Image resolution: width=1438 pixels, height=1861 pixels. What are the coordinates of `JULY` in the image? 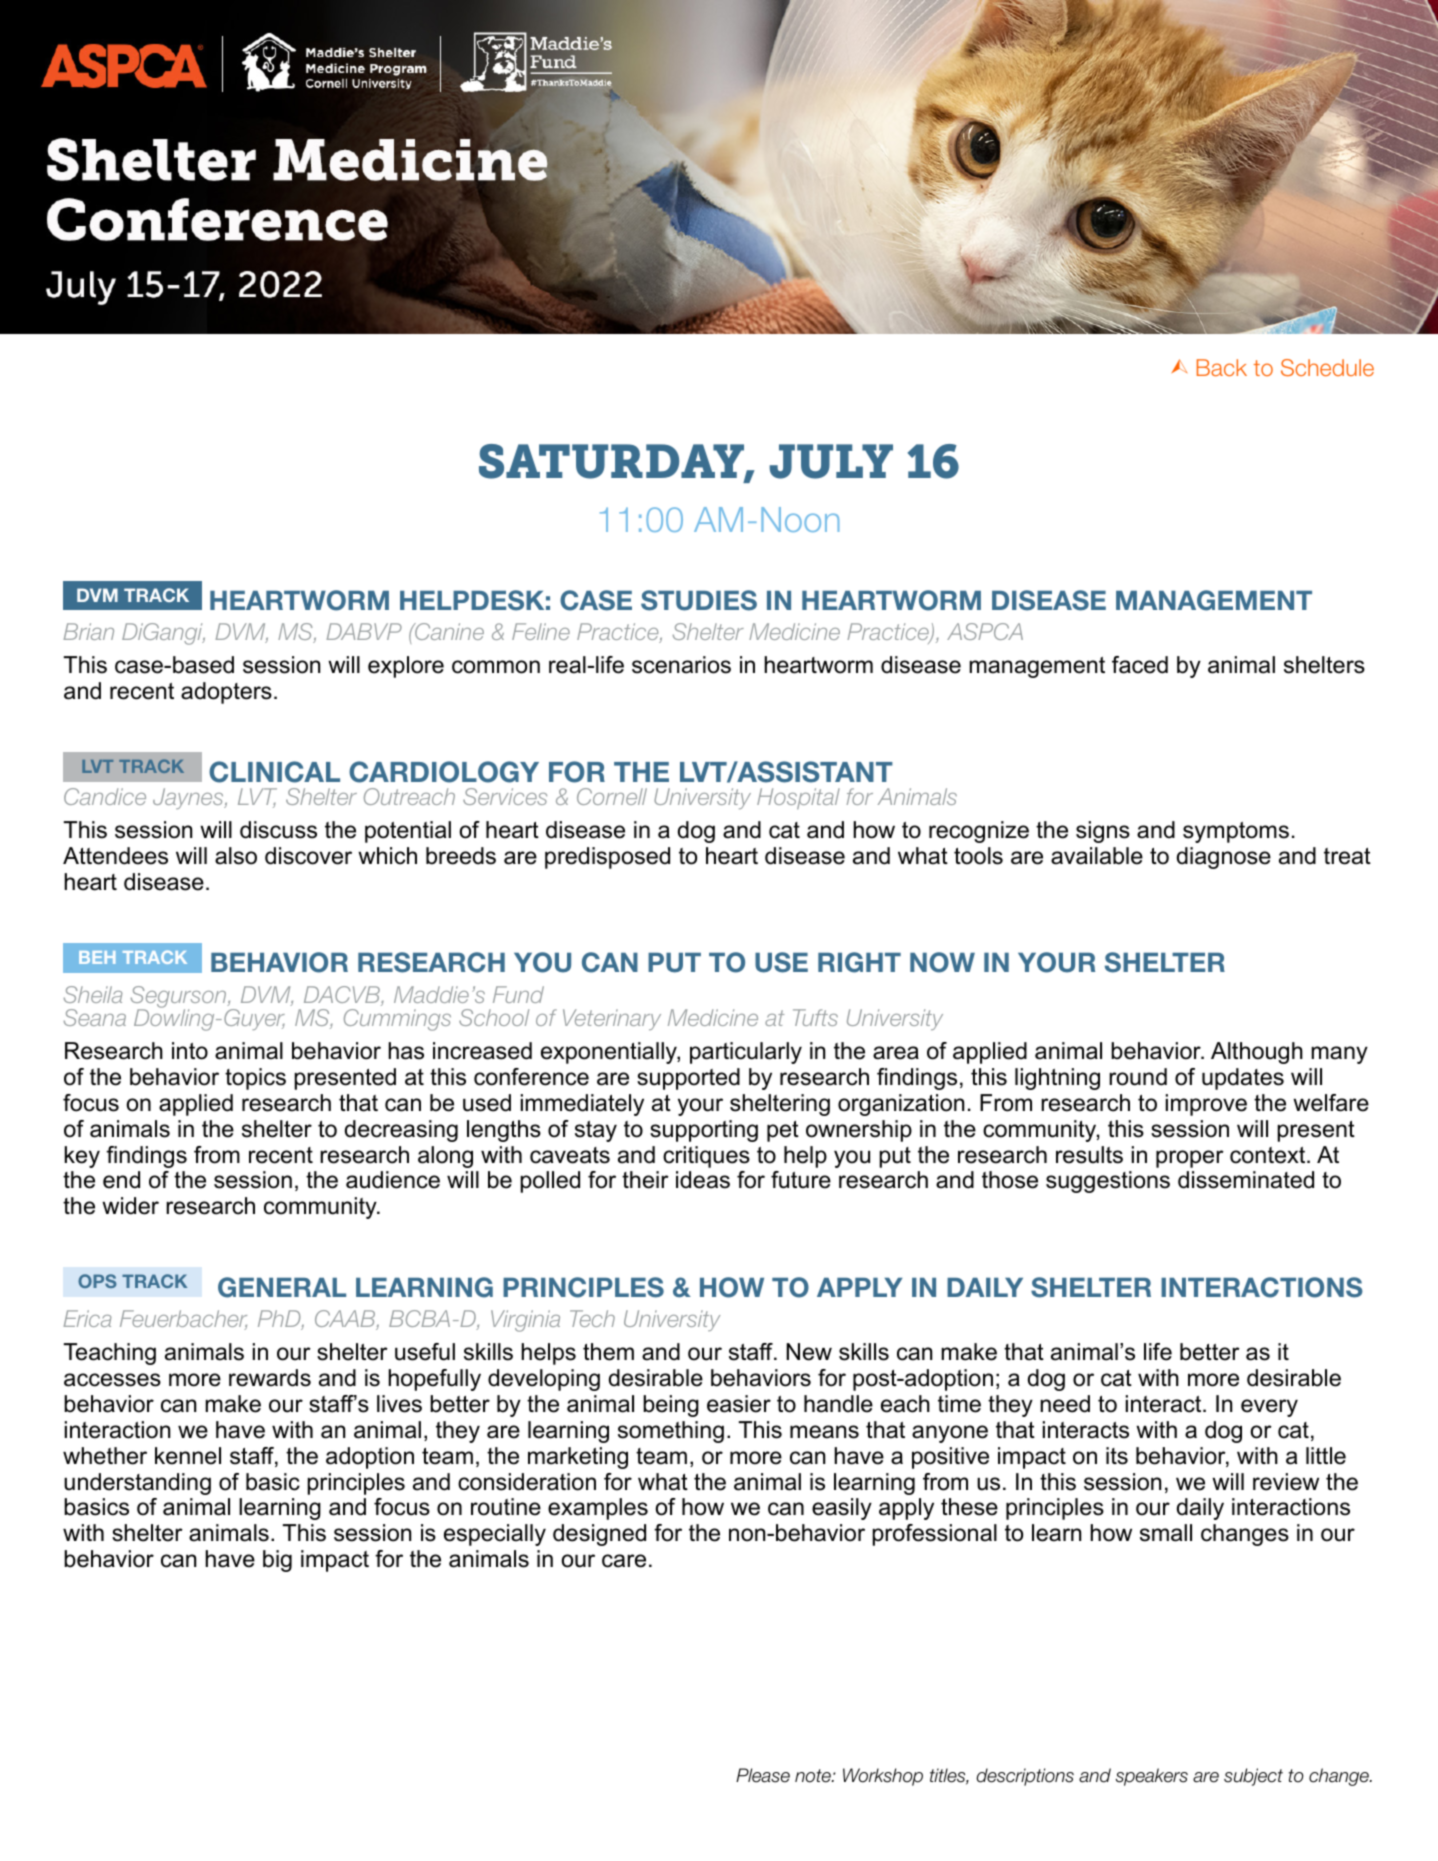 It's located at (831, 461).
